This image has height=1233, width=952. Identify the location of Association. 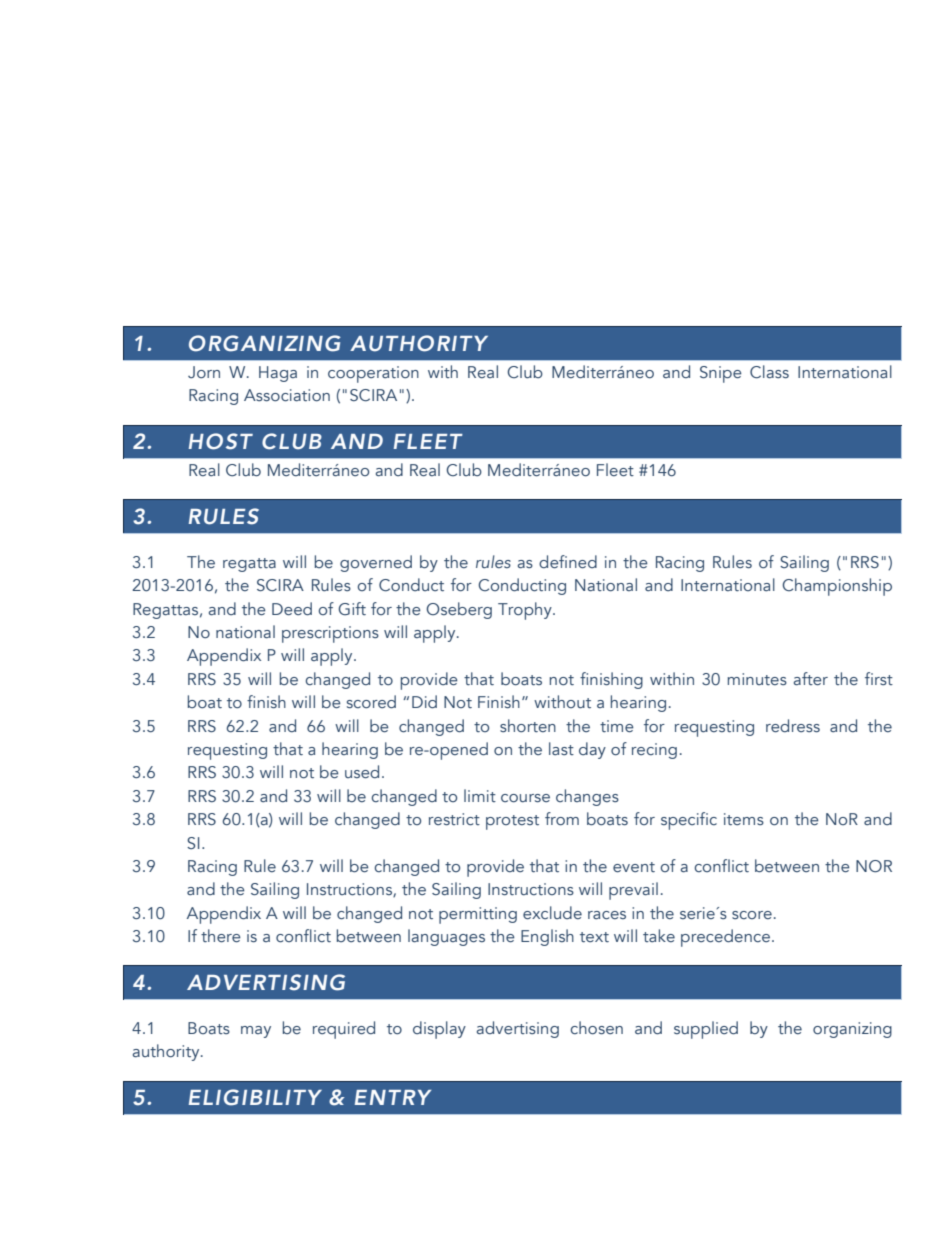
(287, 395).
